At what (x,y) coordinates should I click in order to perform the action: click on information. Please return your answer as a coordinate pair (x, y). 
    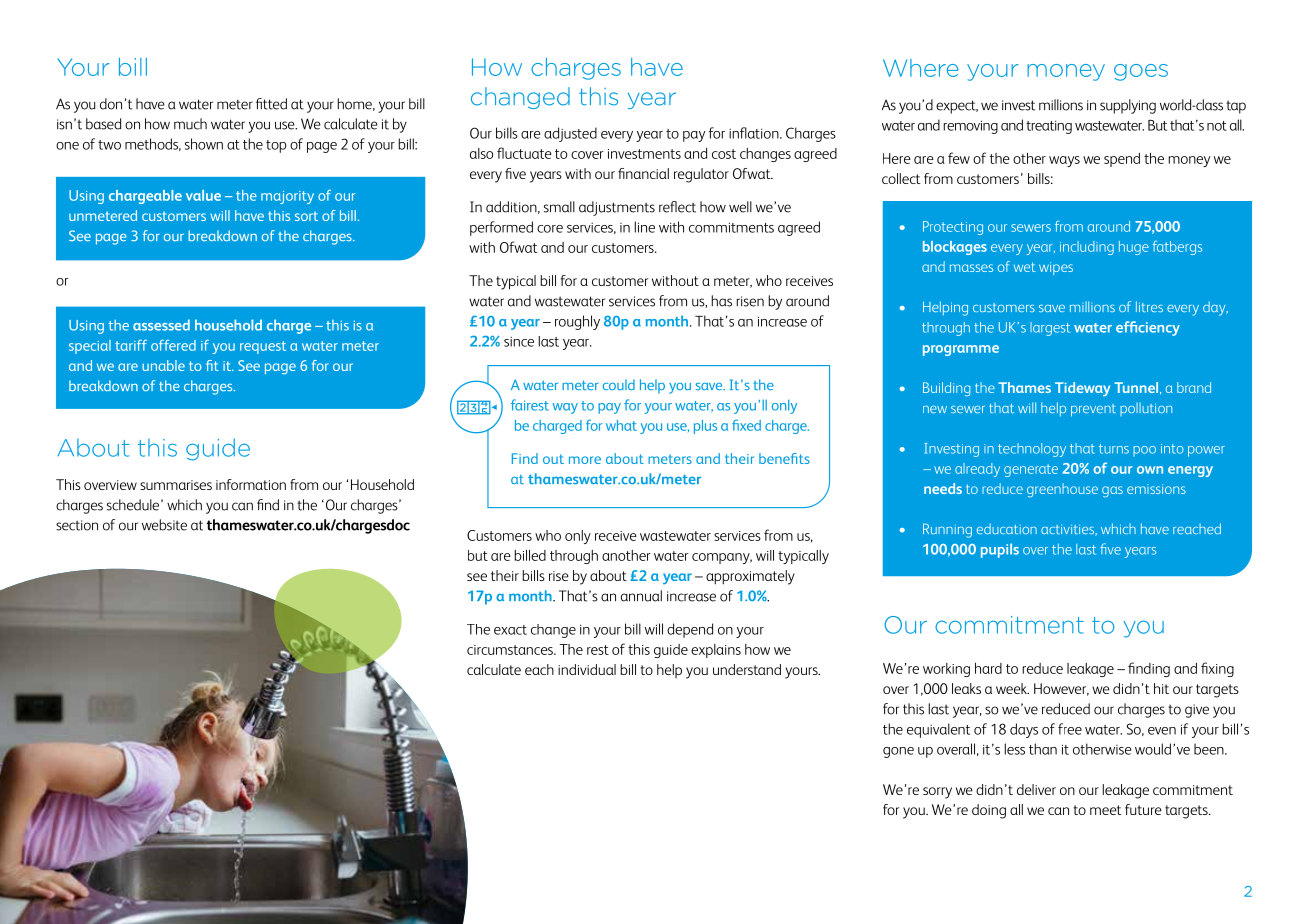
    Looking at the image, I should click on (251, 484).
